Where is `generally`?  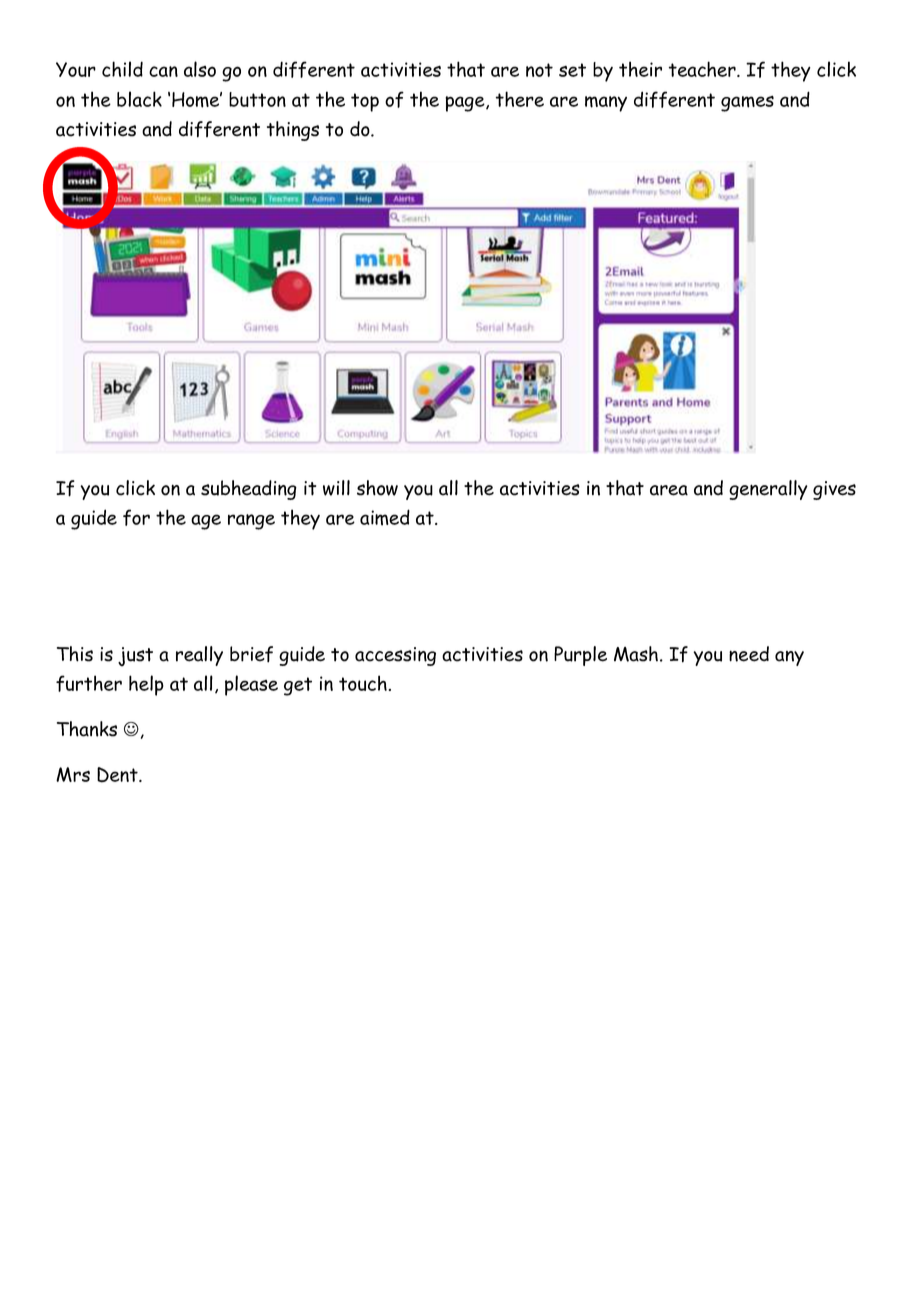 generally is located at coordinates (768, 490).
